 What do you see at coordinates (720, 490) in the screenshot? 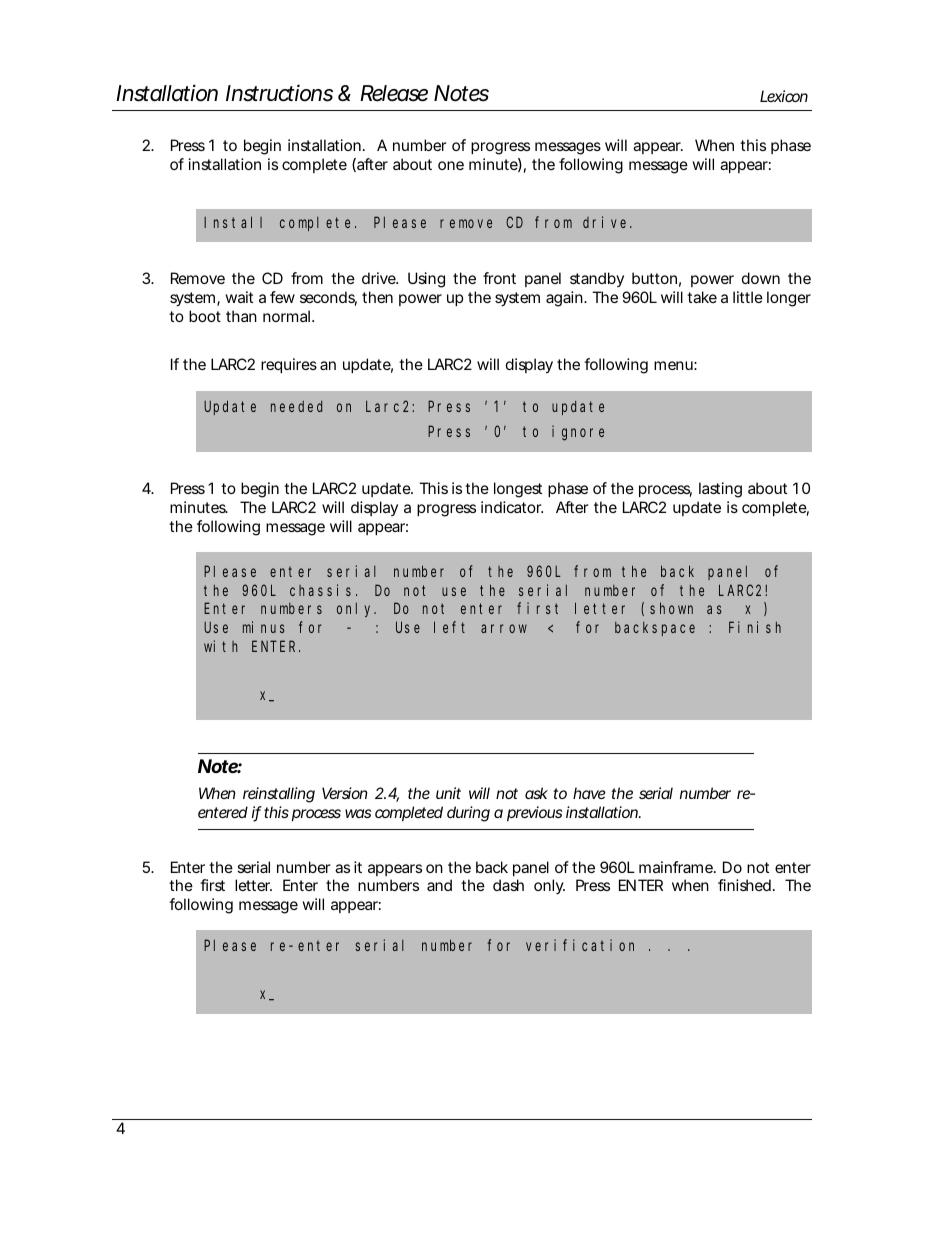
I see `lasting` at bounding box center [720, 490].
